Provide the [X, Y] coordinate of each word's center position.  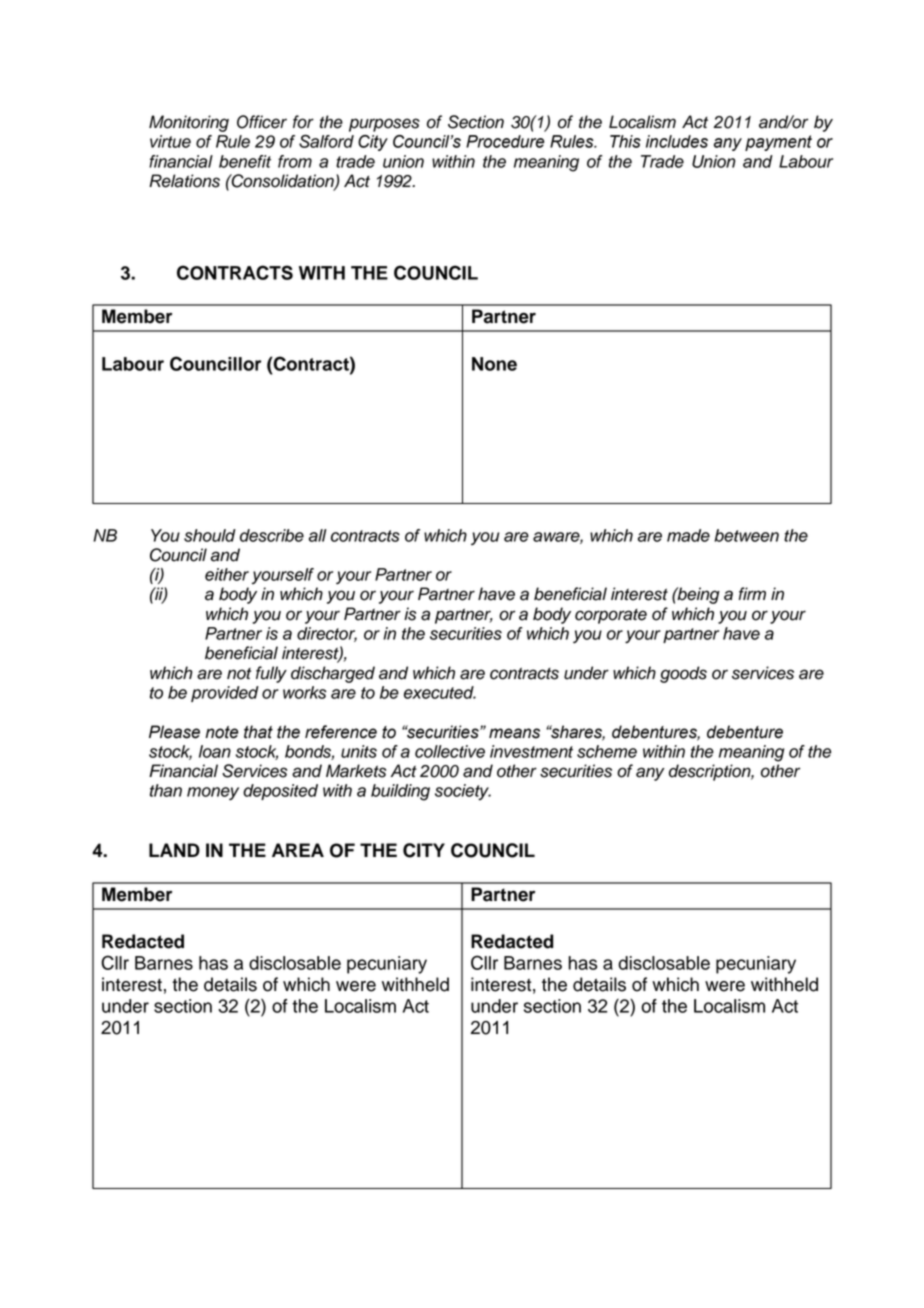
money [213, 793]
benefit [245, 161]
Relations [184, 181]
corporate [611, 616]
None [494, 364]
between [746, 535]
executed [440, 692]
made [688, 535]
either [227, 574]
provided [225, 694]
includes [677, 141]
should [210, 535]
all [317, 535]
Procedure [505, 141]
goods [683, 674]
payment [778, 143]
